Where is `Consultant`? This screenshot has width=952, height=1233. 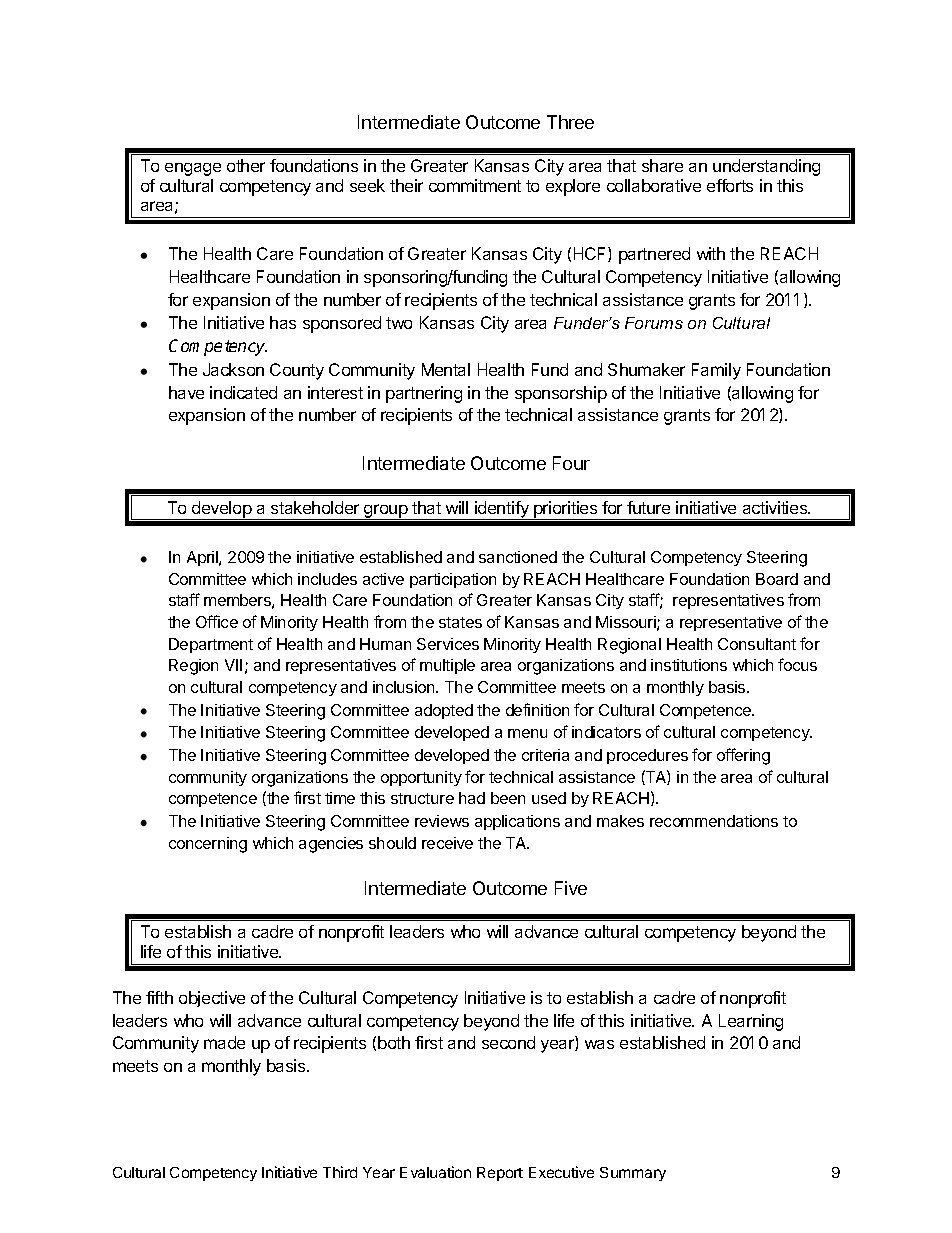 Consultant is located at coordinates (757, 644).
